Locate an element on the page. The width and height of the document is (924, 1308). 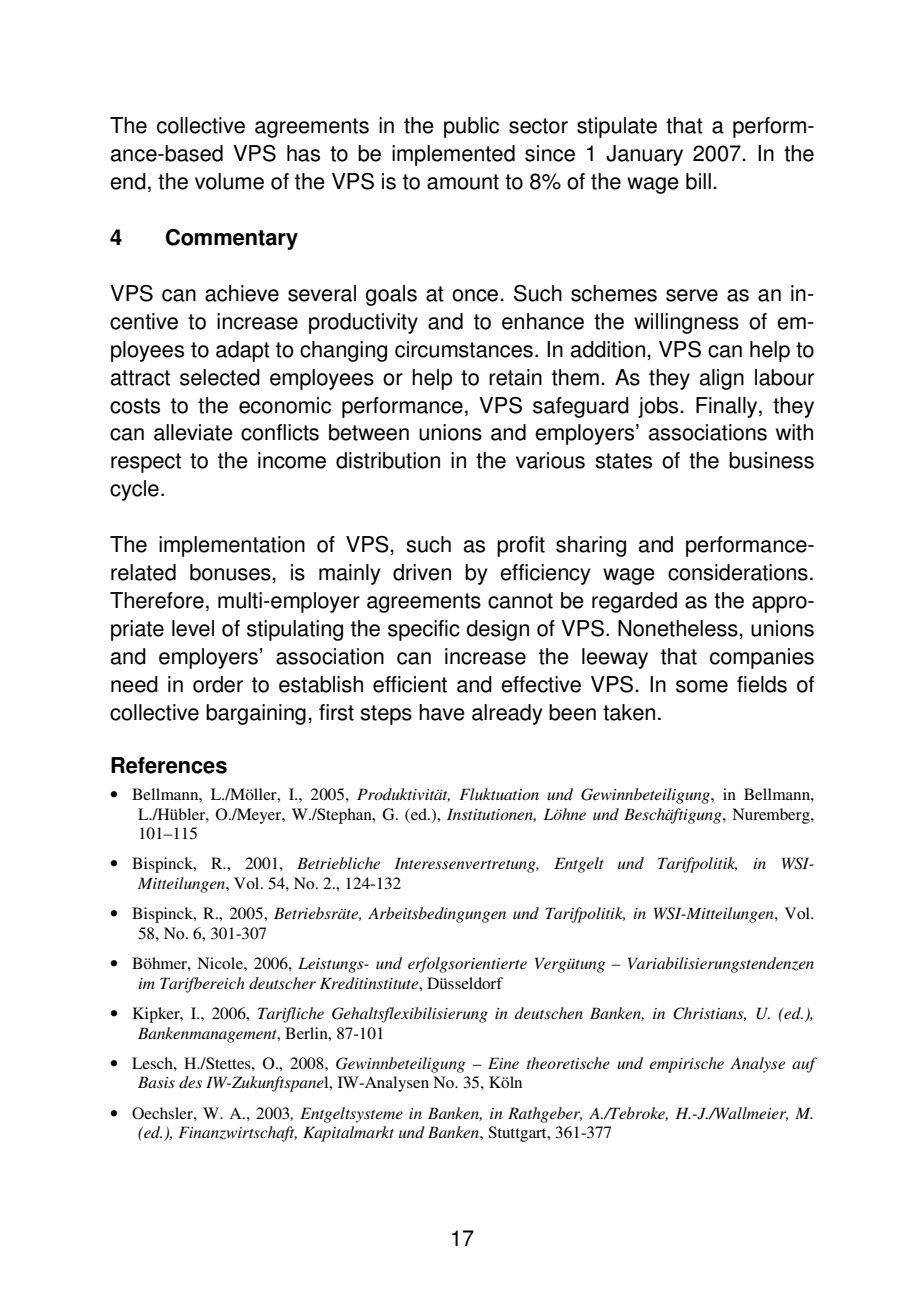
design is located at coordinates (497, 630).
